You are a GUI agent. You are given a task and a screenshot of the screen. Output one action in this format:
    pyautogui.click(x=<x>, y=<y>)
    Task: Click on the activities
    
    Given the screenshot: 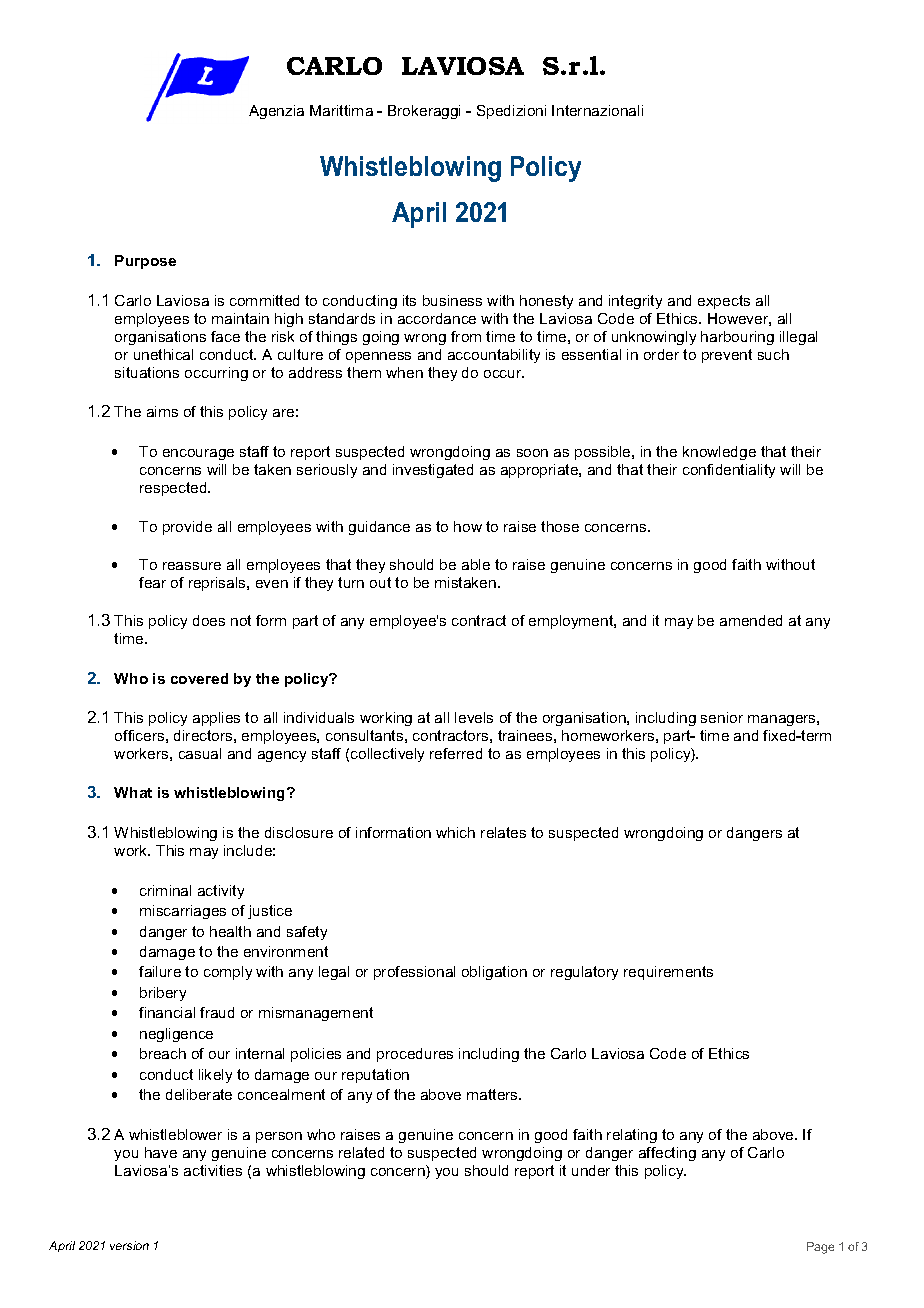 What is the action you would take?
    pyautogui.click(x=213, y=1170)
